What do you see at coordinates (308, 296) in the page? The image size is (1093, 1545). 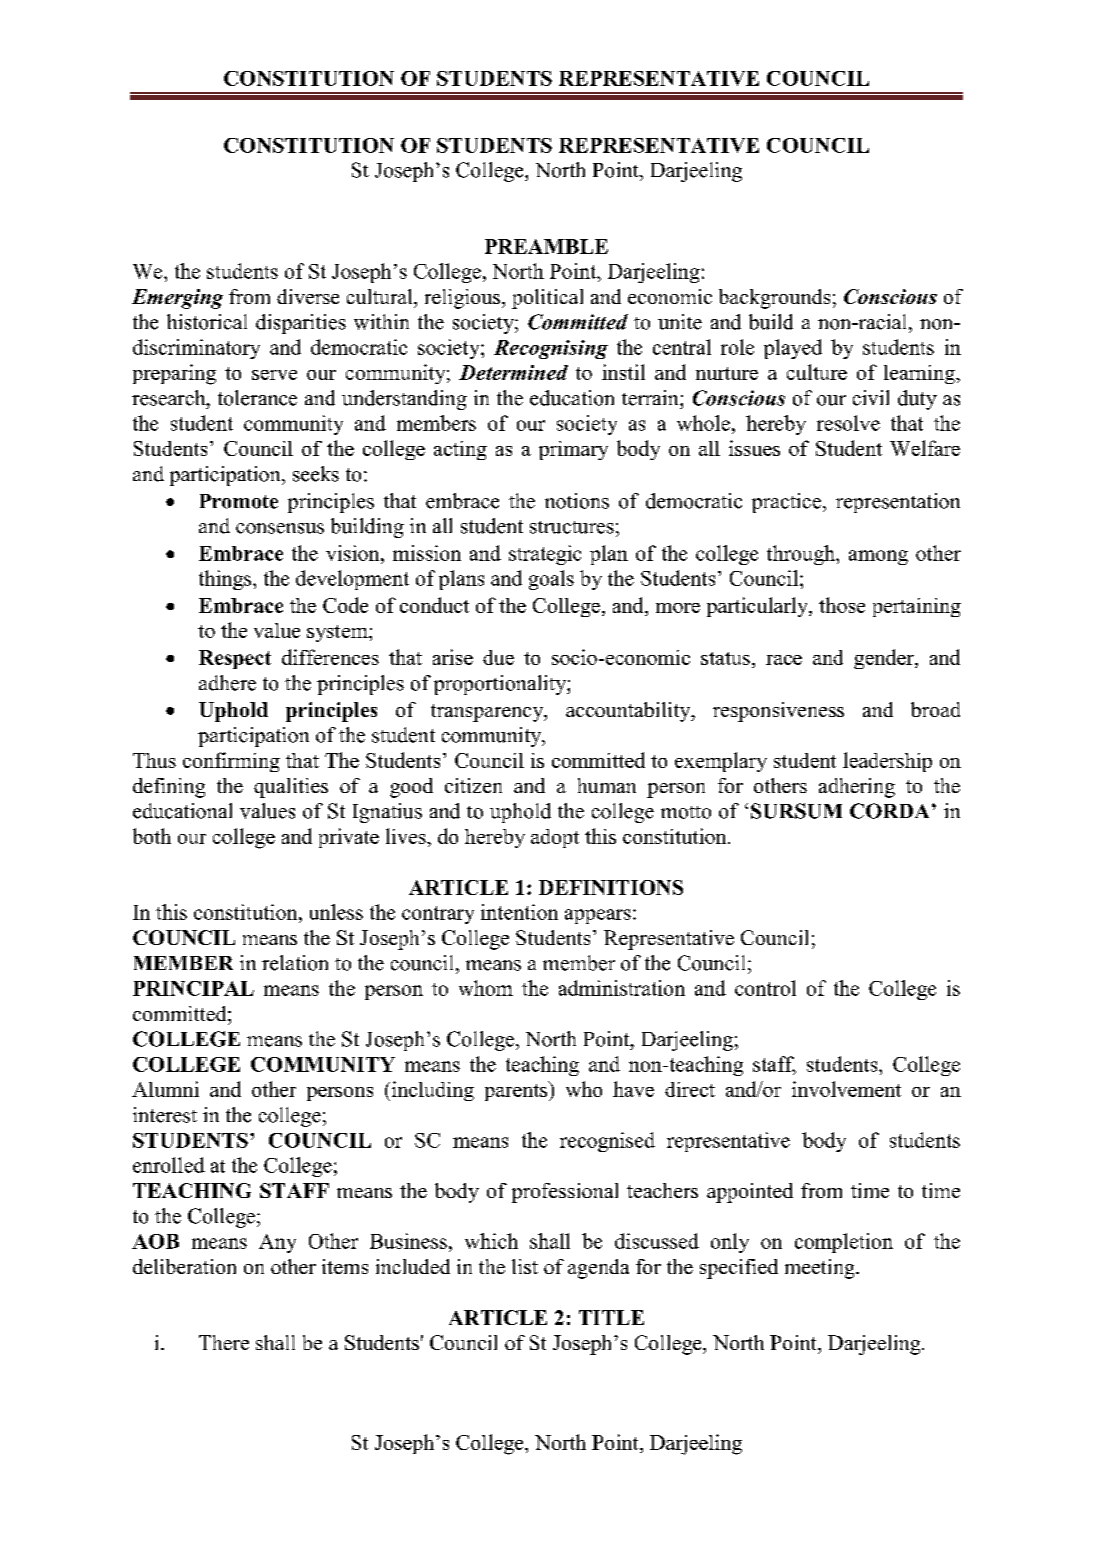 I see `diverse` at bounding box center [308, 296].
